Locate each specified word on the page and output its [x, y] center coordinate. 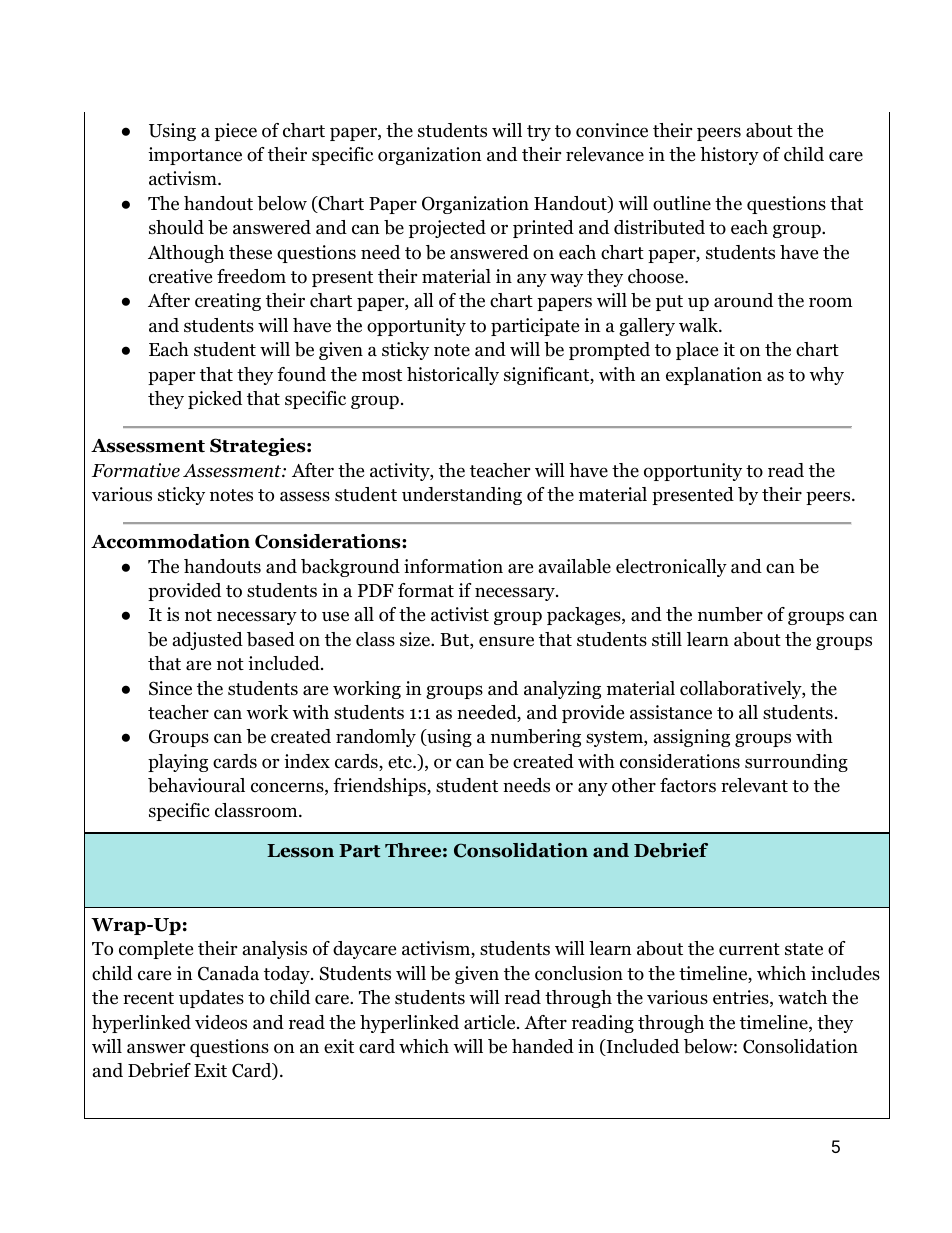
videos [221, 1022]
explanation [714, 376]
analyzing [562, 690]
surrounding [796, 763]
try [539, 133]
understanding [462, 496]
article [491, 1022]
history [729, 156]
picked [215, 400]
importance [195, 156]
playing [178, 763]
